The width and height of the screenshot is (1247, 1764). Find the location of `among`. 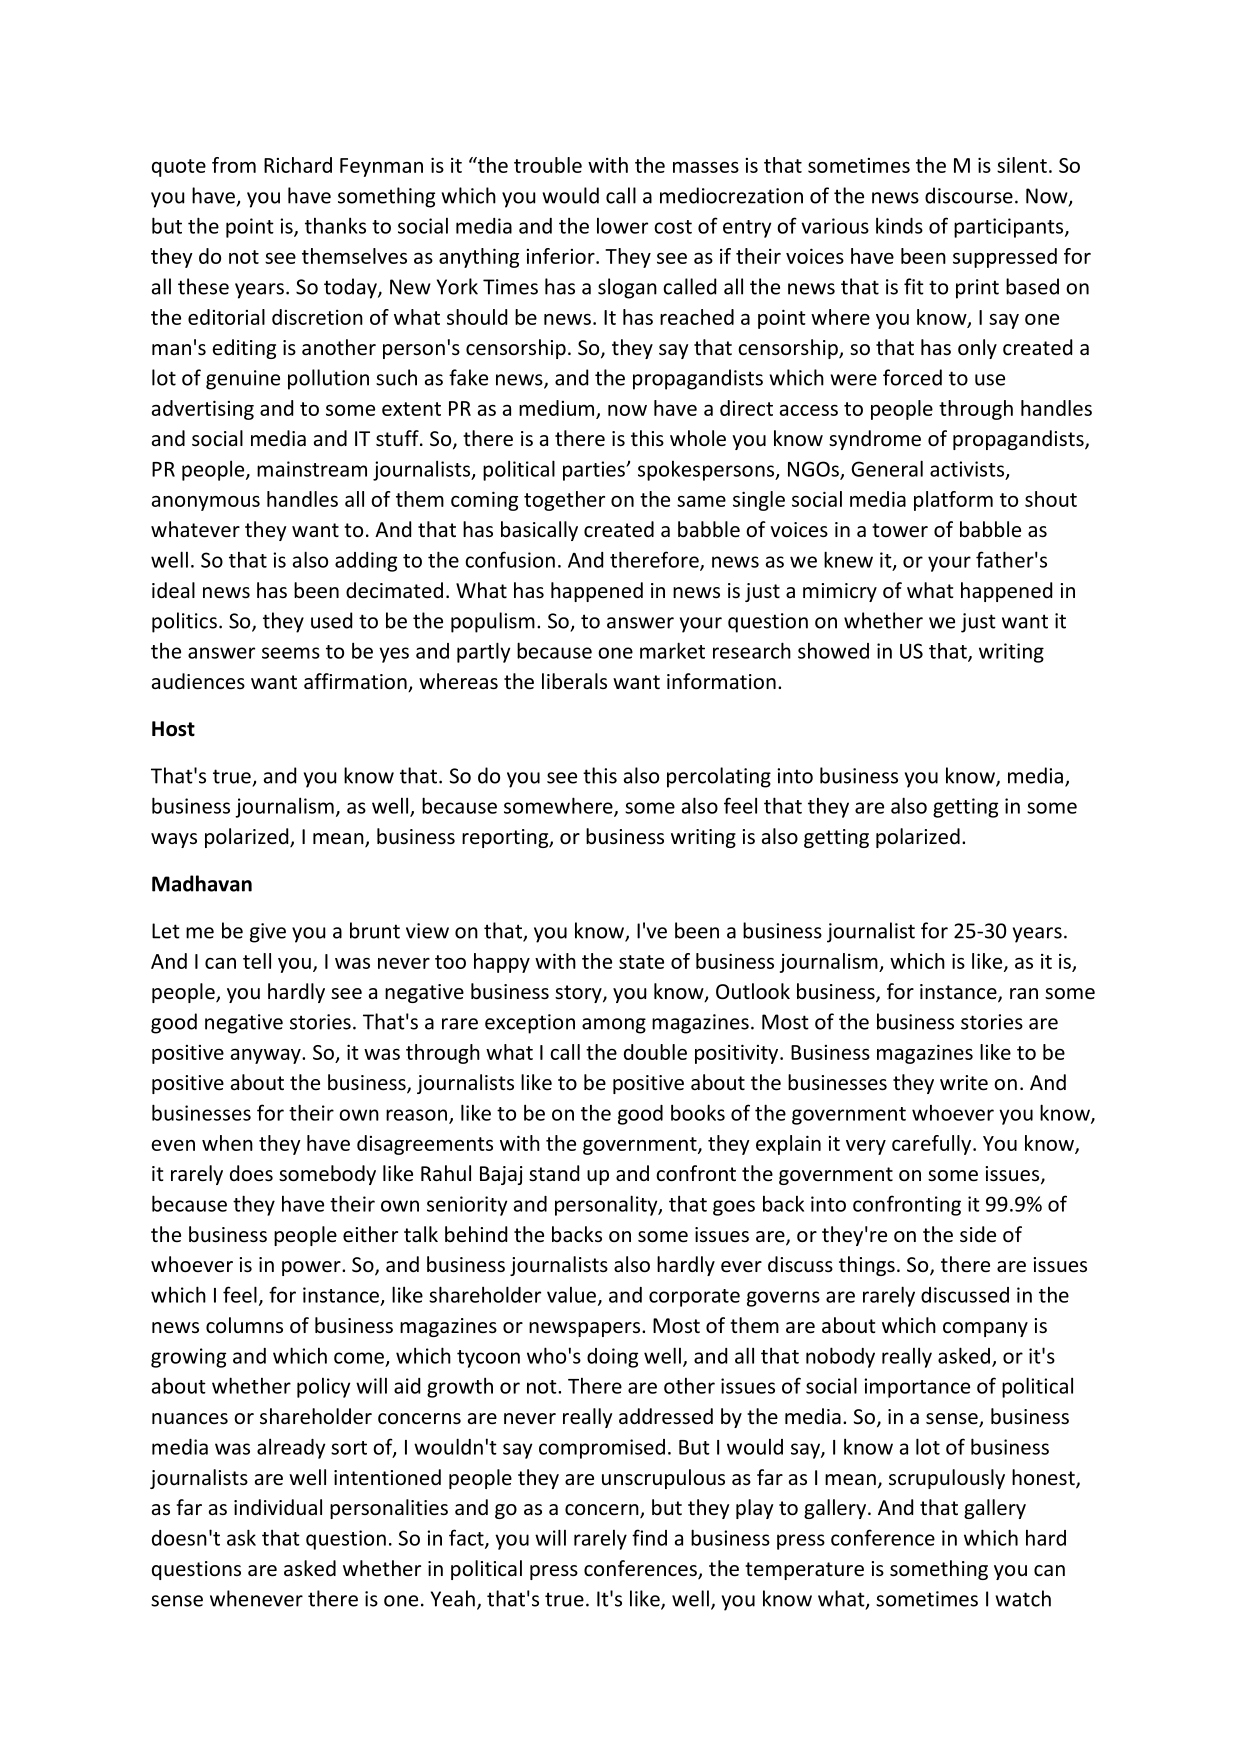

among is located at coordinates (614, 1026).
